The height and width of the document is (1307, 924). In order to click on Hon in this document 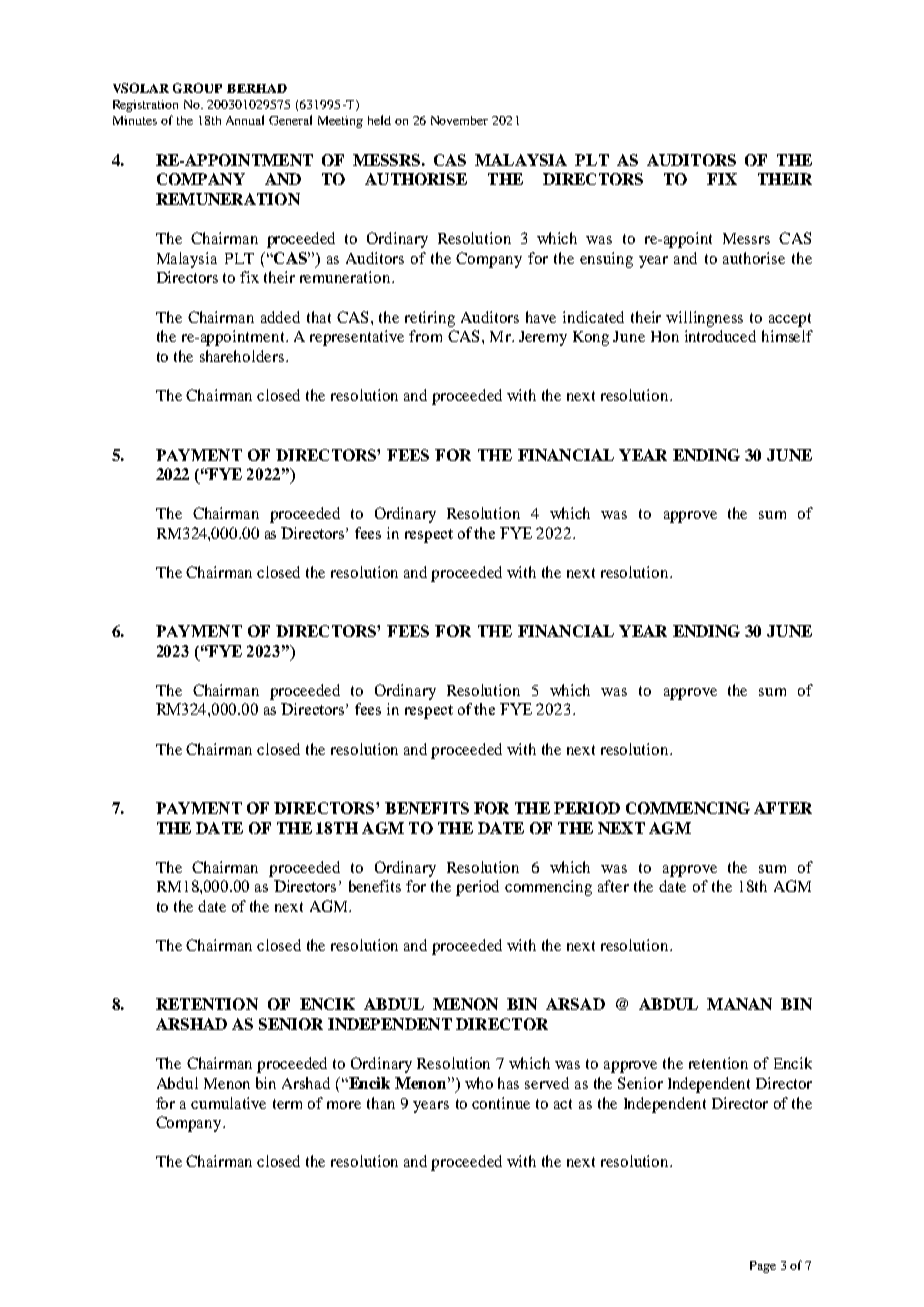, I will do `click(665, 336)`.
